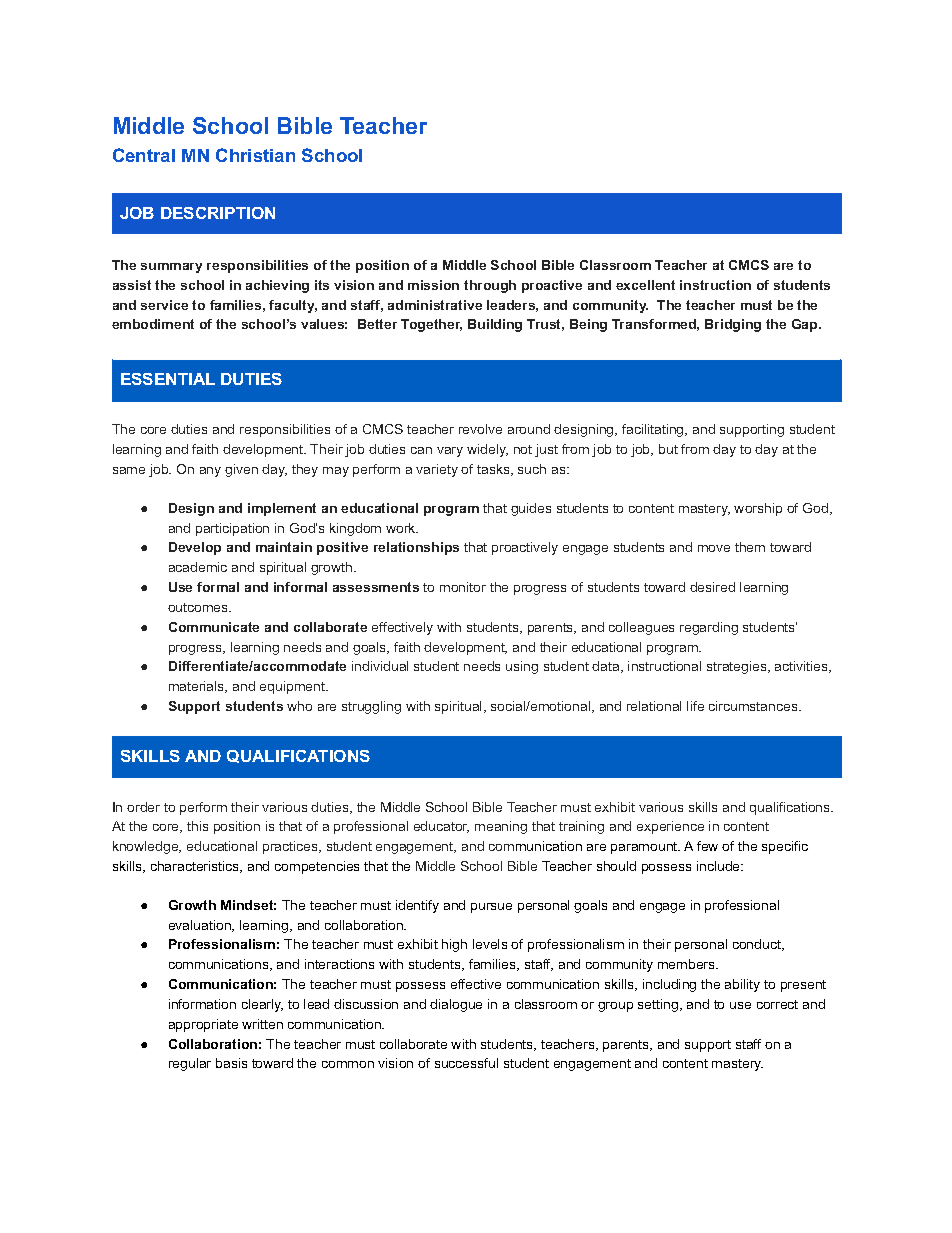 Image resolution: width=952 pixels, height=1233 pixels. Describe the element at coordinates (645, 285) in the screenshot. I see `excellent` at that location.
